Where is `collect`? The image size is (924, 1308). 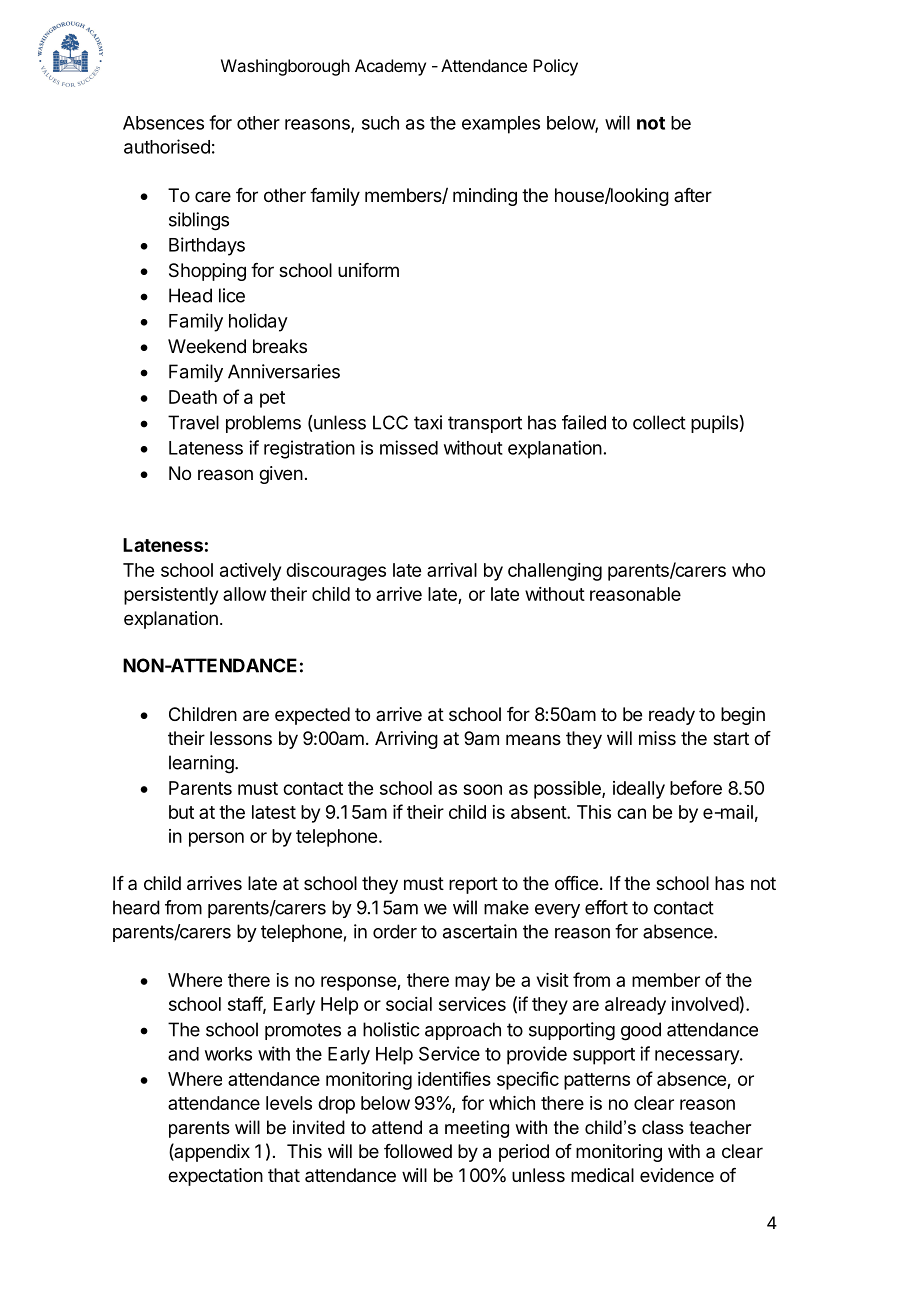 collect is located at coordinates (659, 422).
